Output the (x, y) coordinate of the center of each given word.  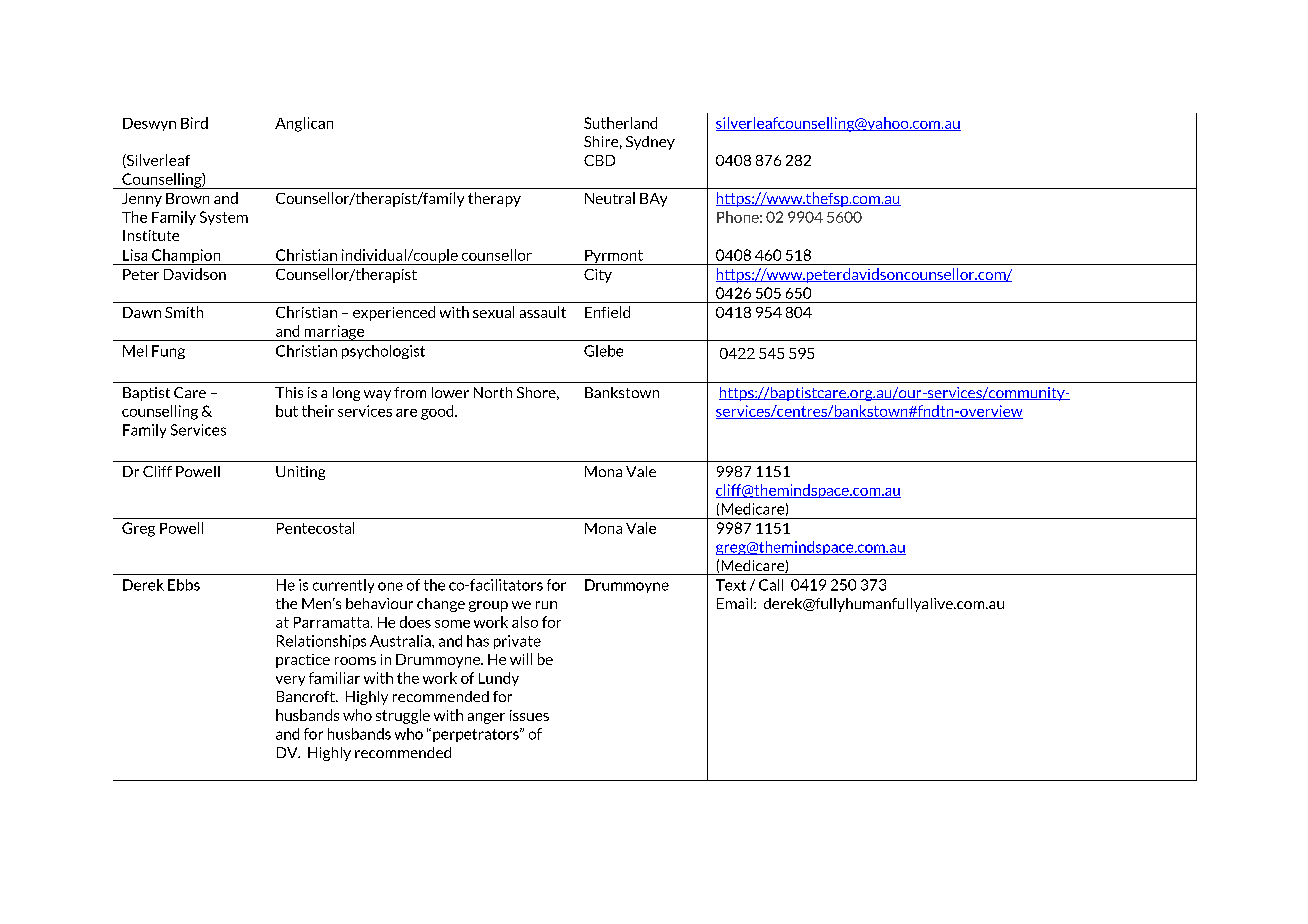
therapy (494, 199)
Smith (184, 312)
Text (731, 585)
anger (486, 718)
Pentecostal (315, 528)
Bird (194, 123)
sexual (493, 312)
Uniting (300, 473)
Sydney (650, 143)
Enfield (607, 312)
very (290, 681)
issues (529, 715)
